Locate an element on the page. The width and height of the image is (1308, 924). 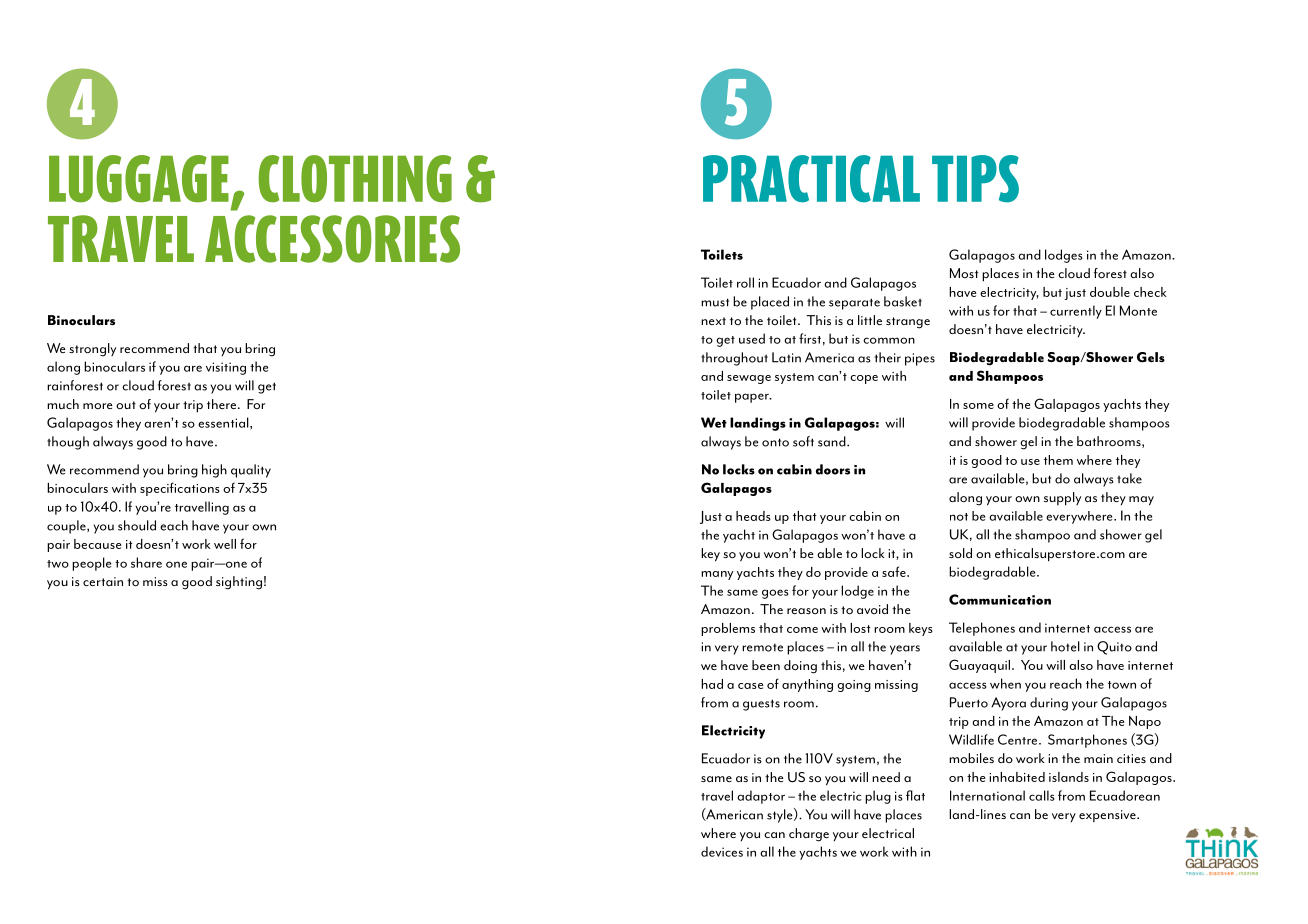
not is located at coordinates (959, 517).
